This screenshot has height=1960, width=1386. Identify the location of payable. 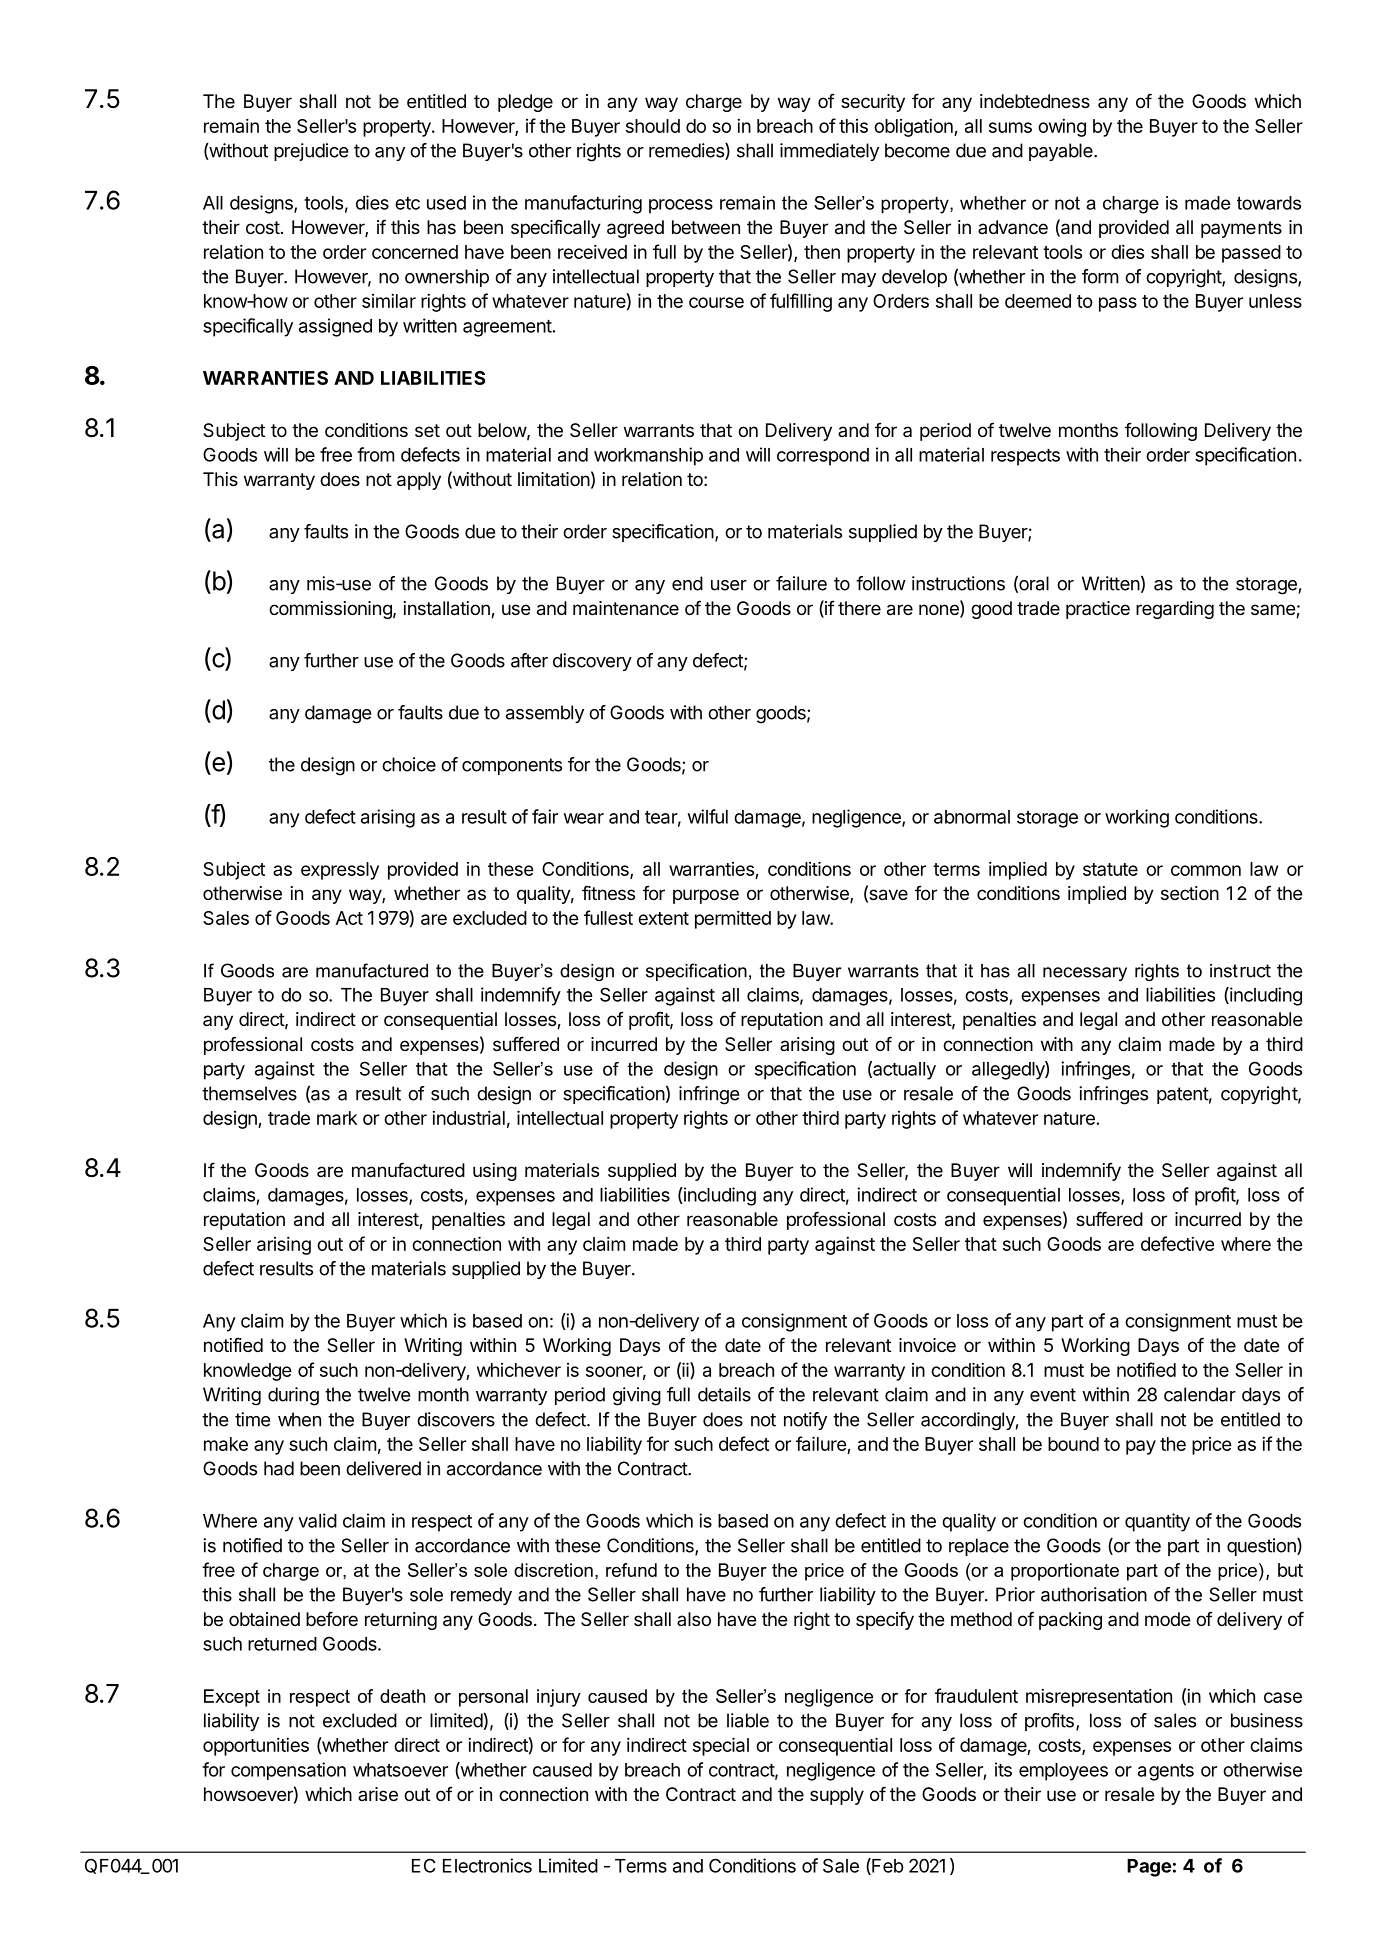
(1062, 152).
